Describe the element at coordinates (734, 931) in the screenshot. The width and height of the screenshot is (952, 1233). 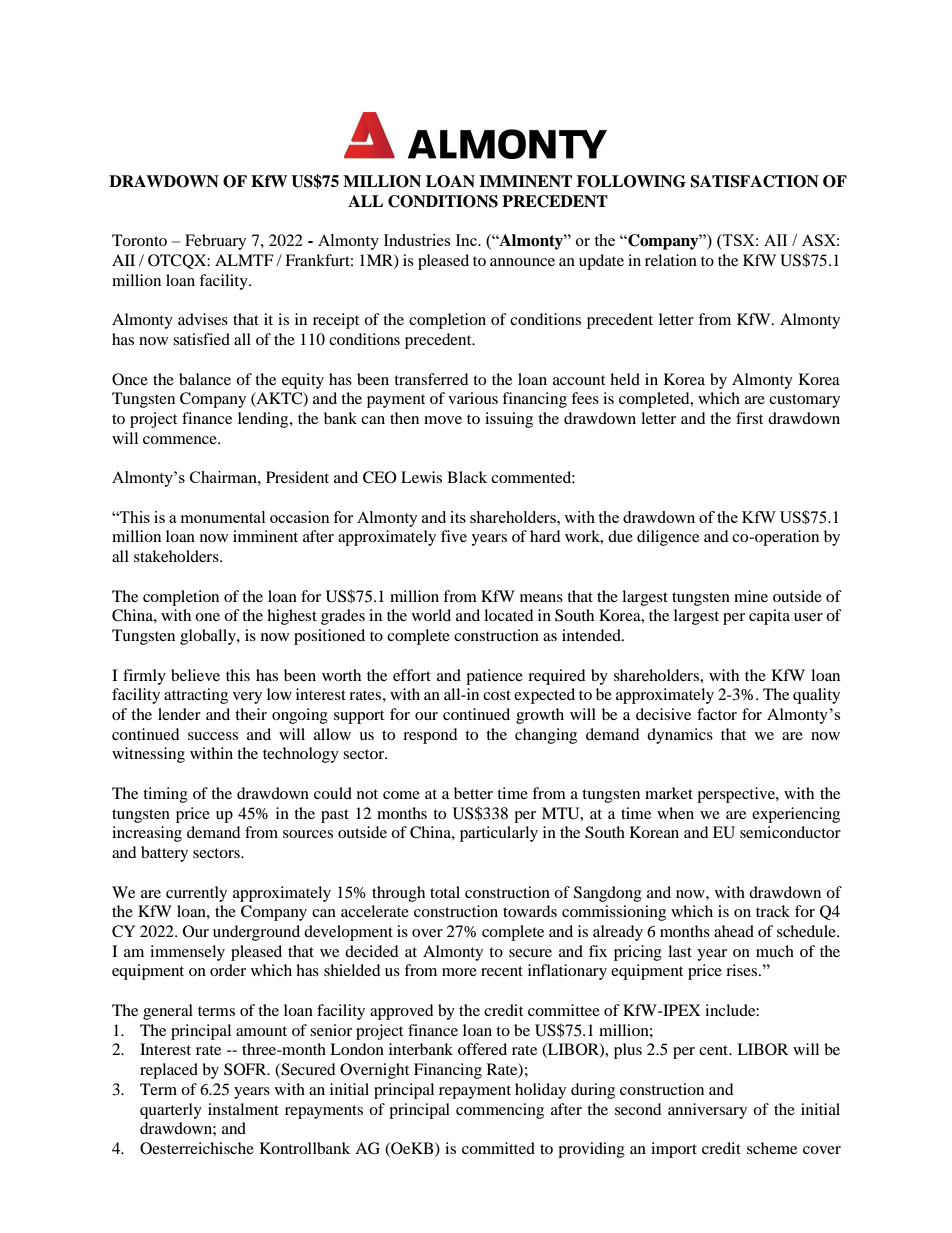
I see `ahead` at that location.
